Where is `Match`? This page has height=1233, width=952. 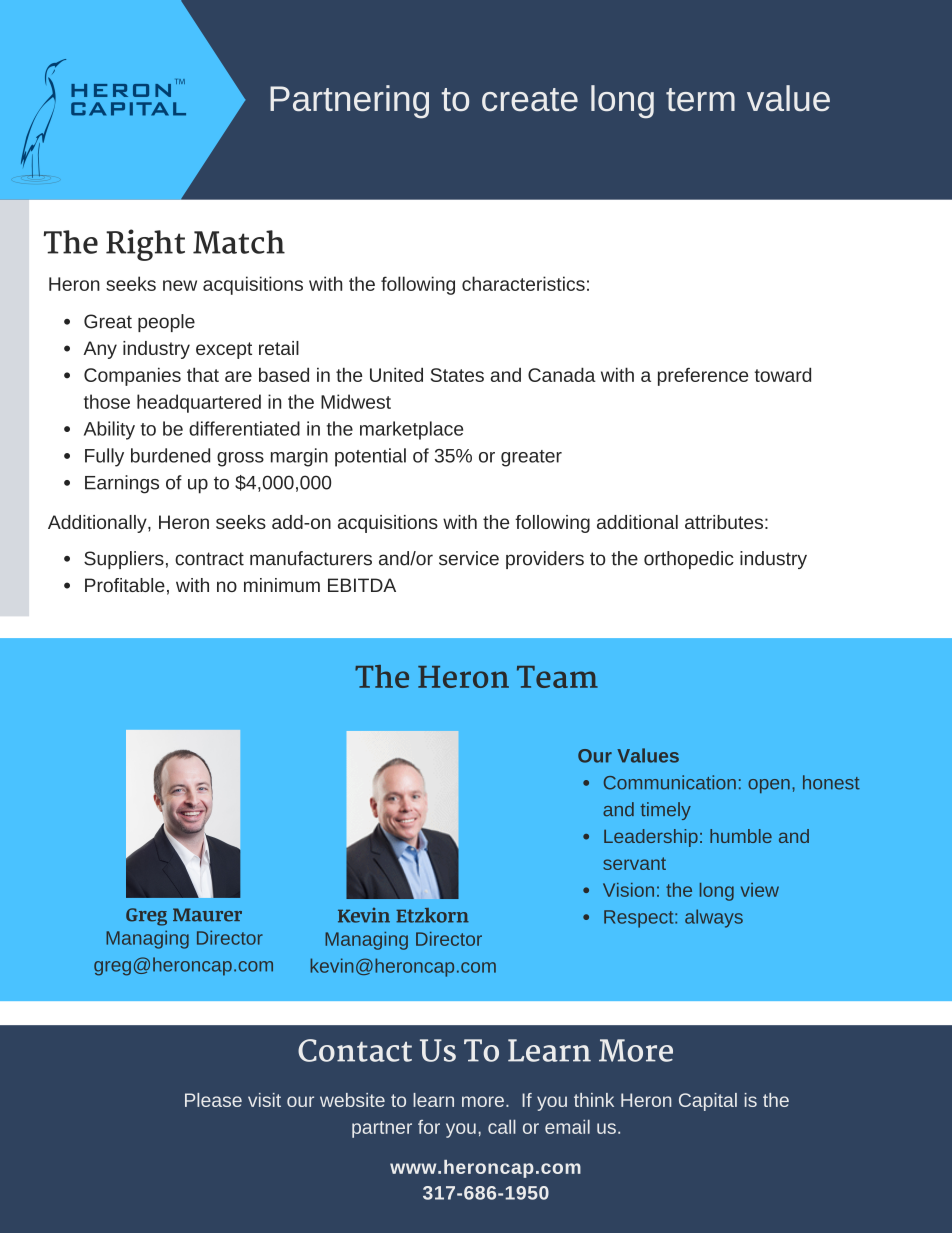 Match is located at coordinates (239, 242).
